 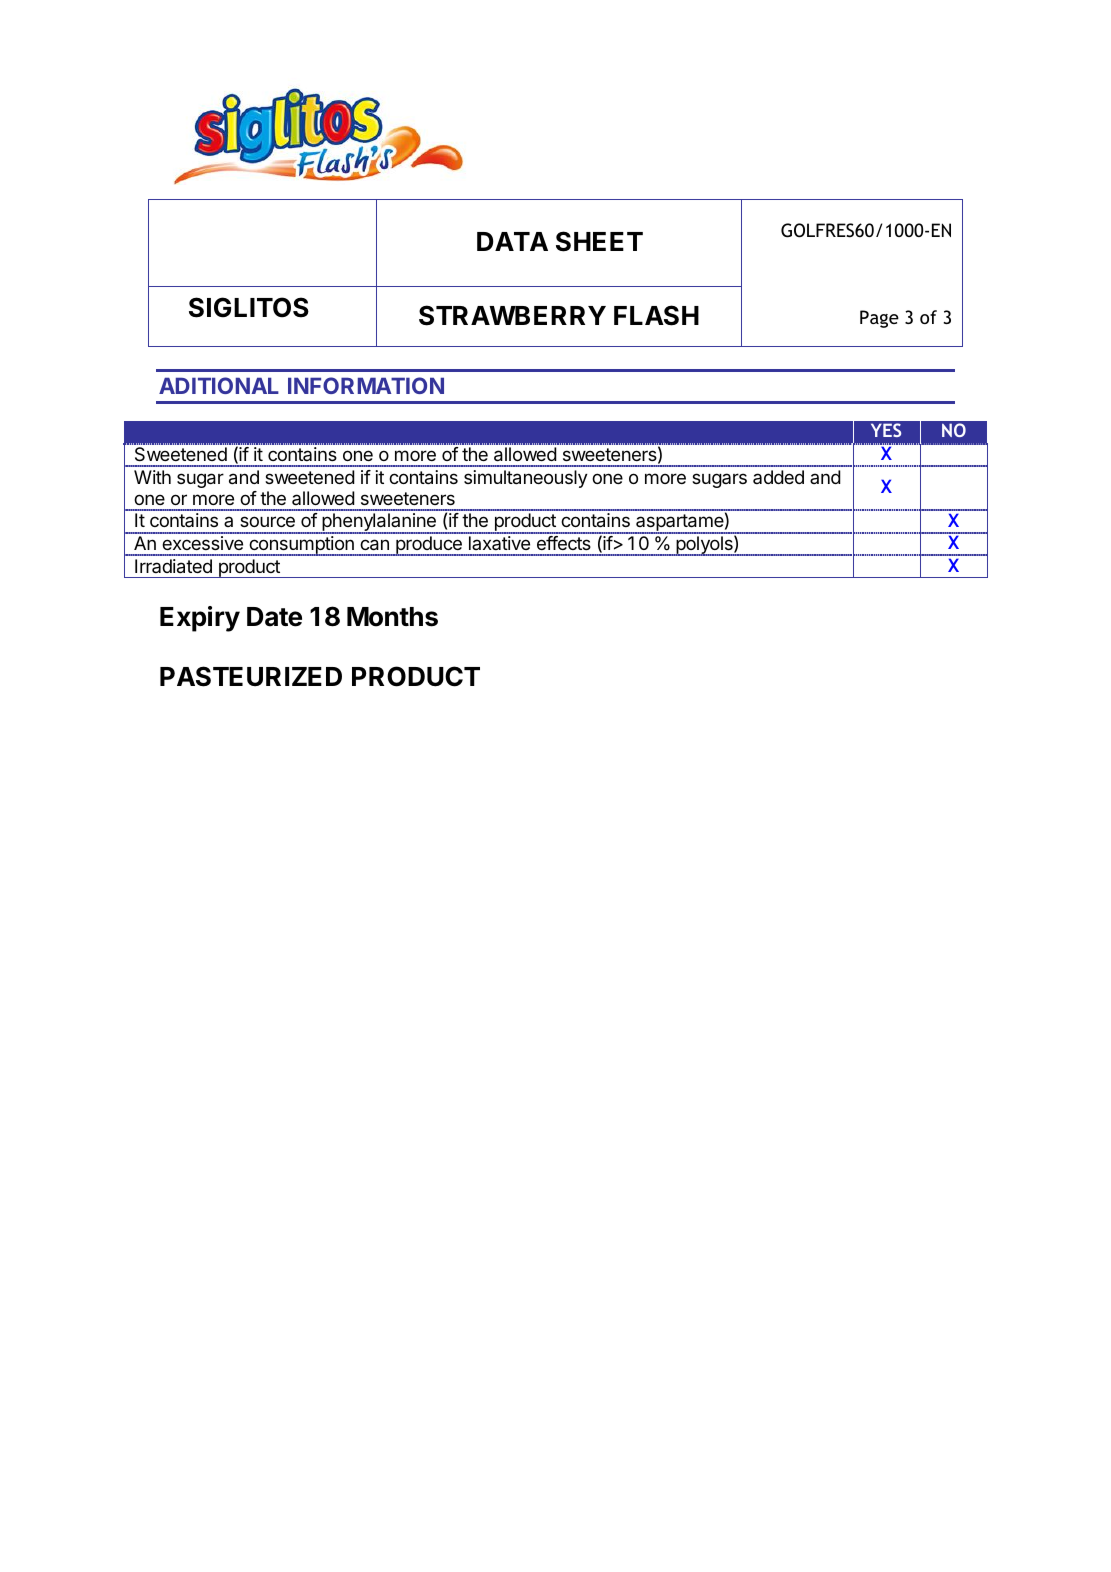 What do you see at coordinates (512, 315) in the screenshot?
I see `STRAWBERRY` at bounding box center [512, 315].
